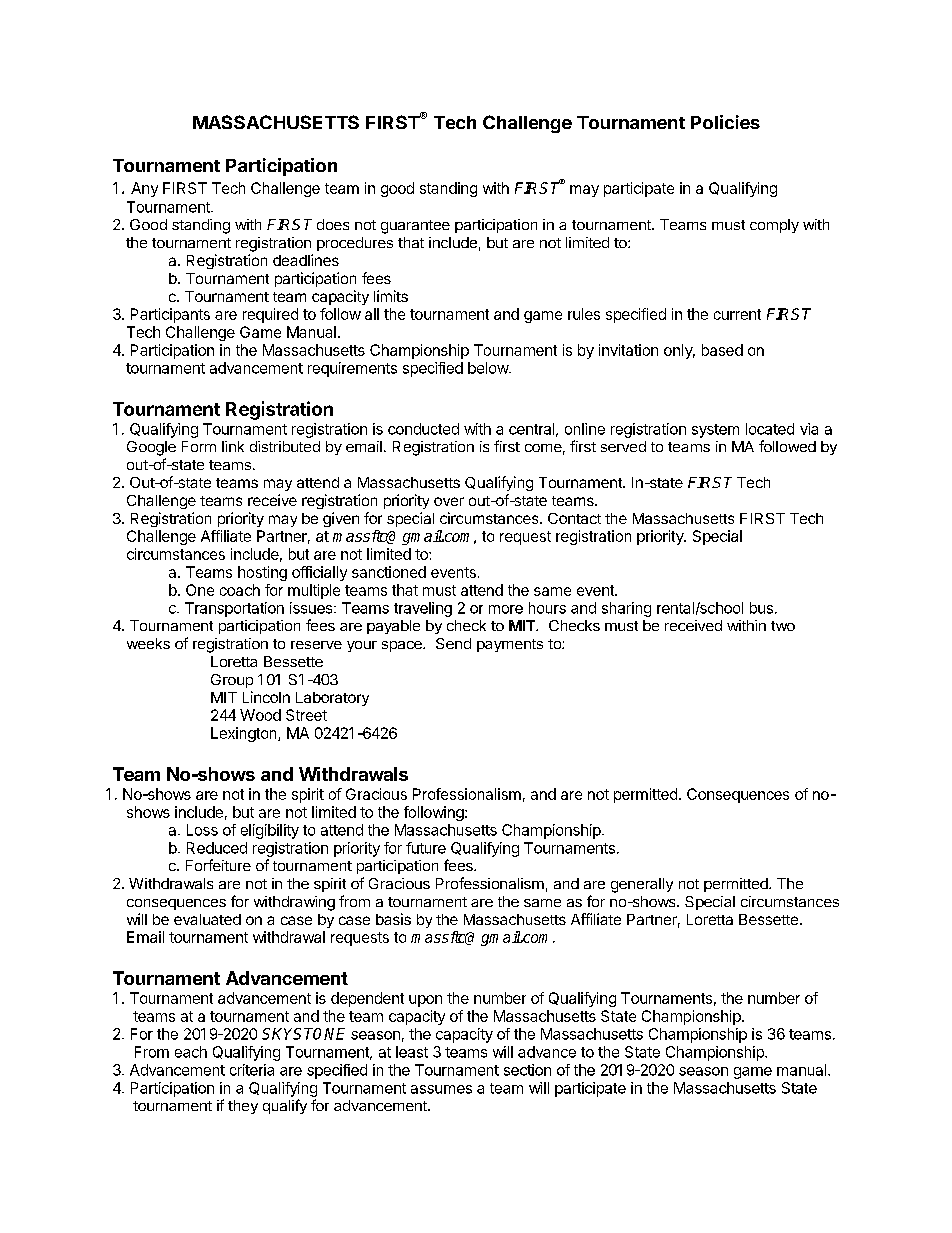  Describe the element at coordinates (144, 189) in the page. I see `Any` at that location.
